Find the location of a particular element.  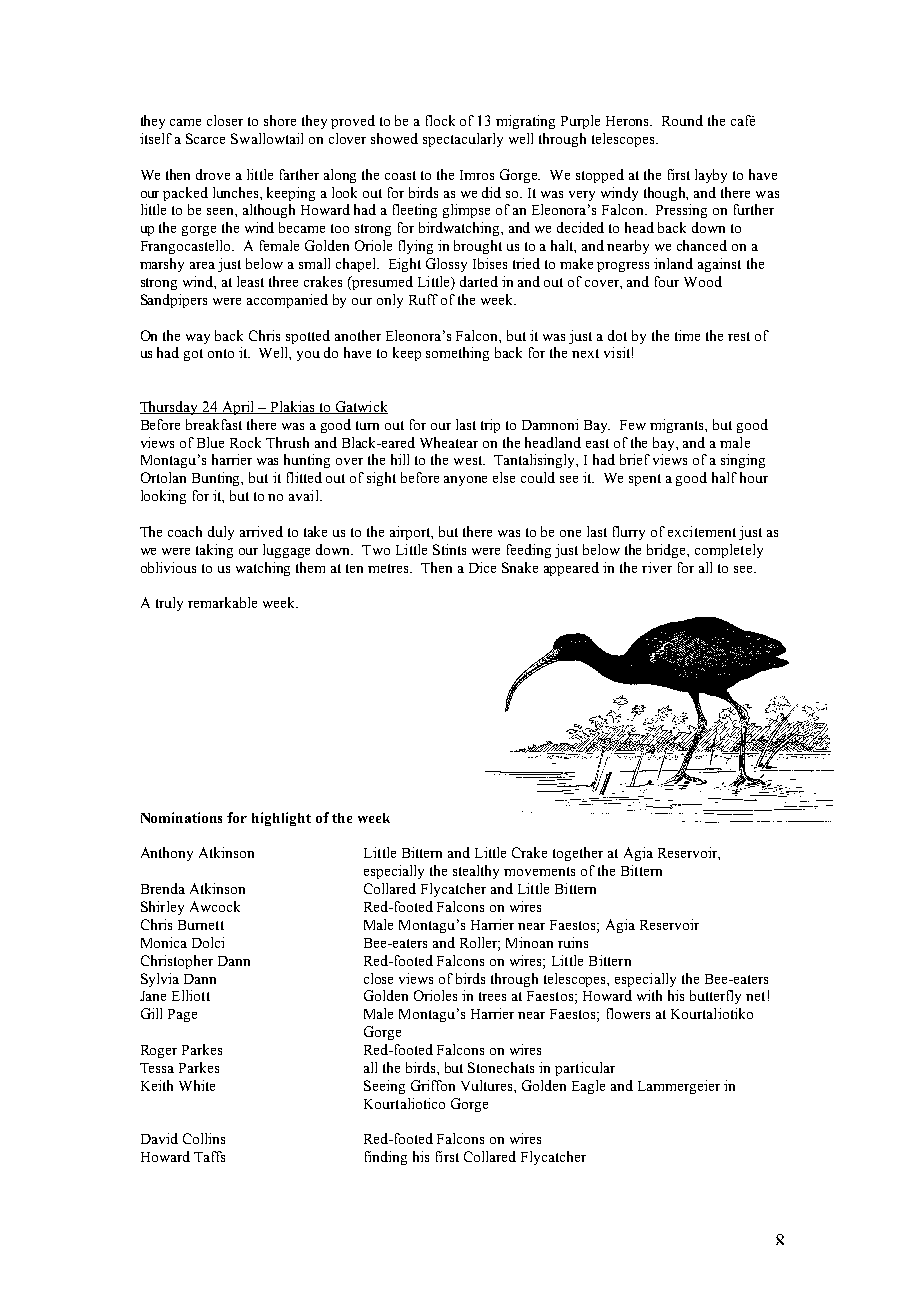

Collins is located at coordinates (204, 1138).
